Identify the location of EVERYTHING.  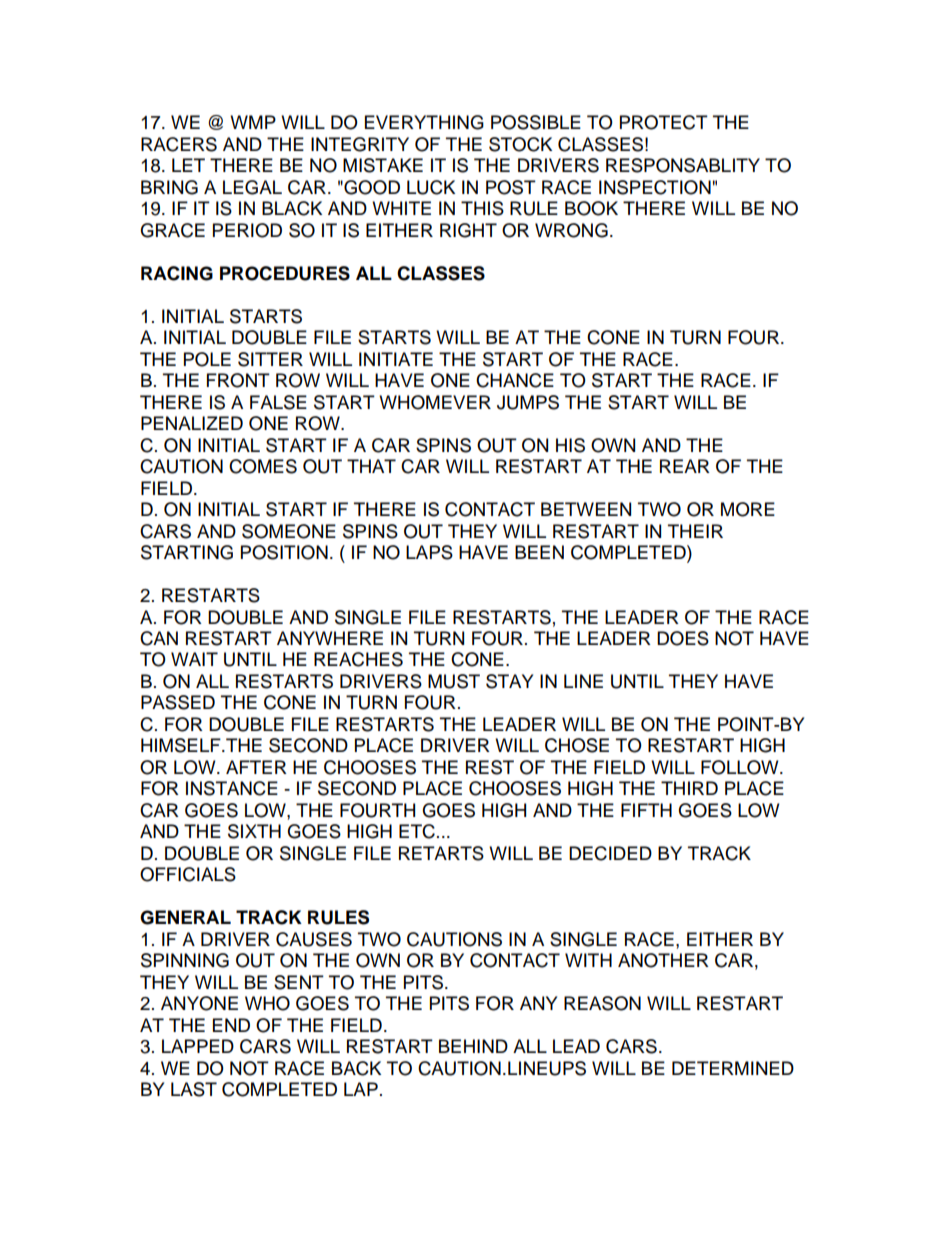
(424, 122).
